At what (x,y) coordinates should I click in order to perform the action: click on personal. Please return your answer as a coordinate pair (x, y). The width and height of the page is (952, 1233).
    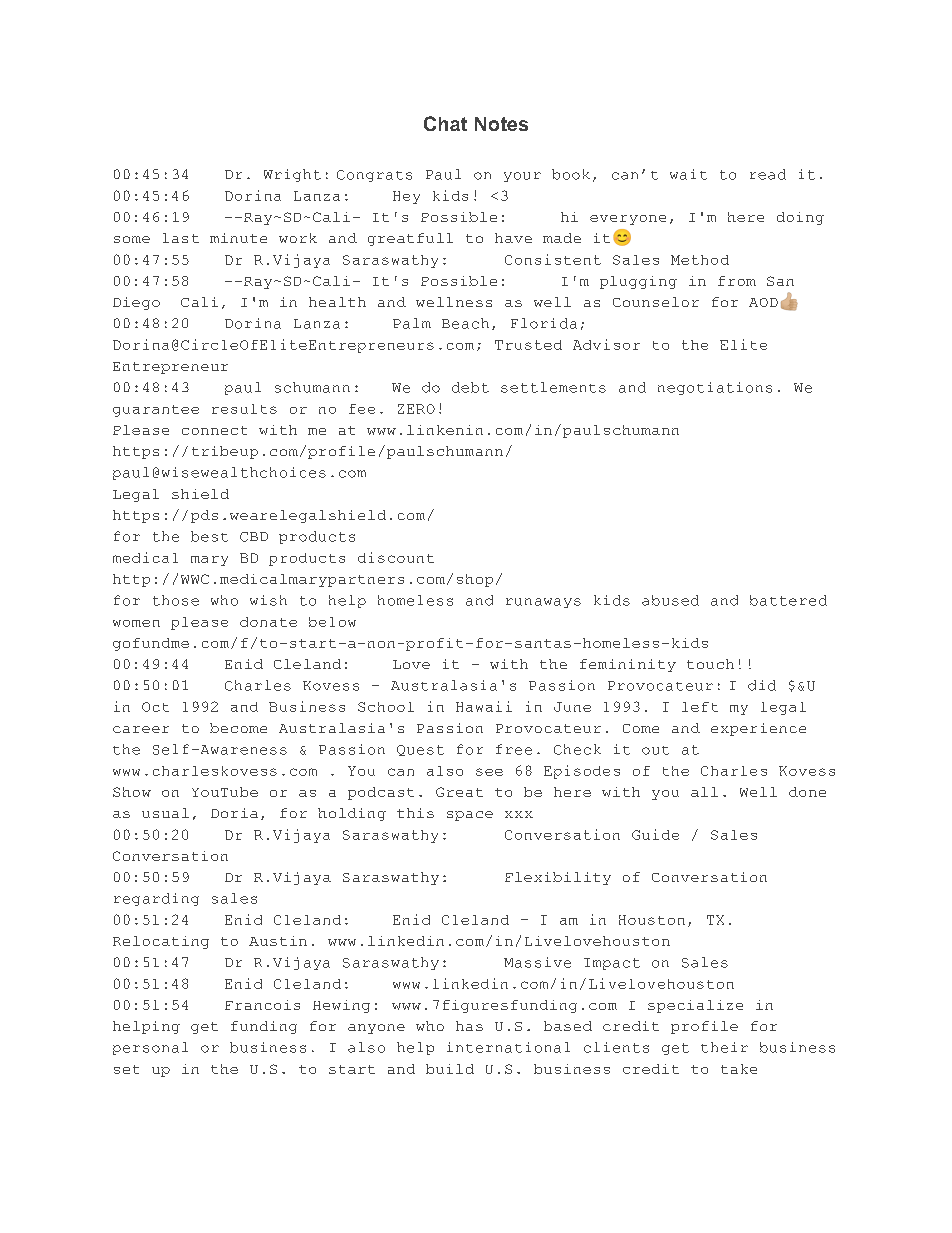
    Looking at the image, I should click on (150, 1048).
